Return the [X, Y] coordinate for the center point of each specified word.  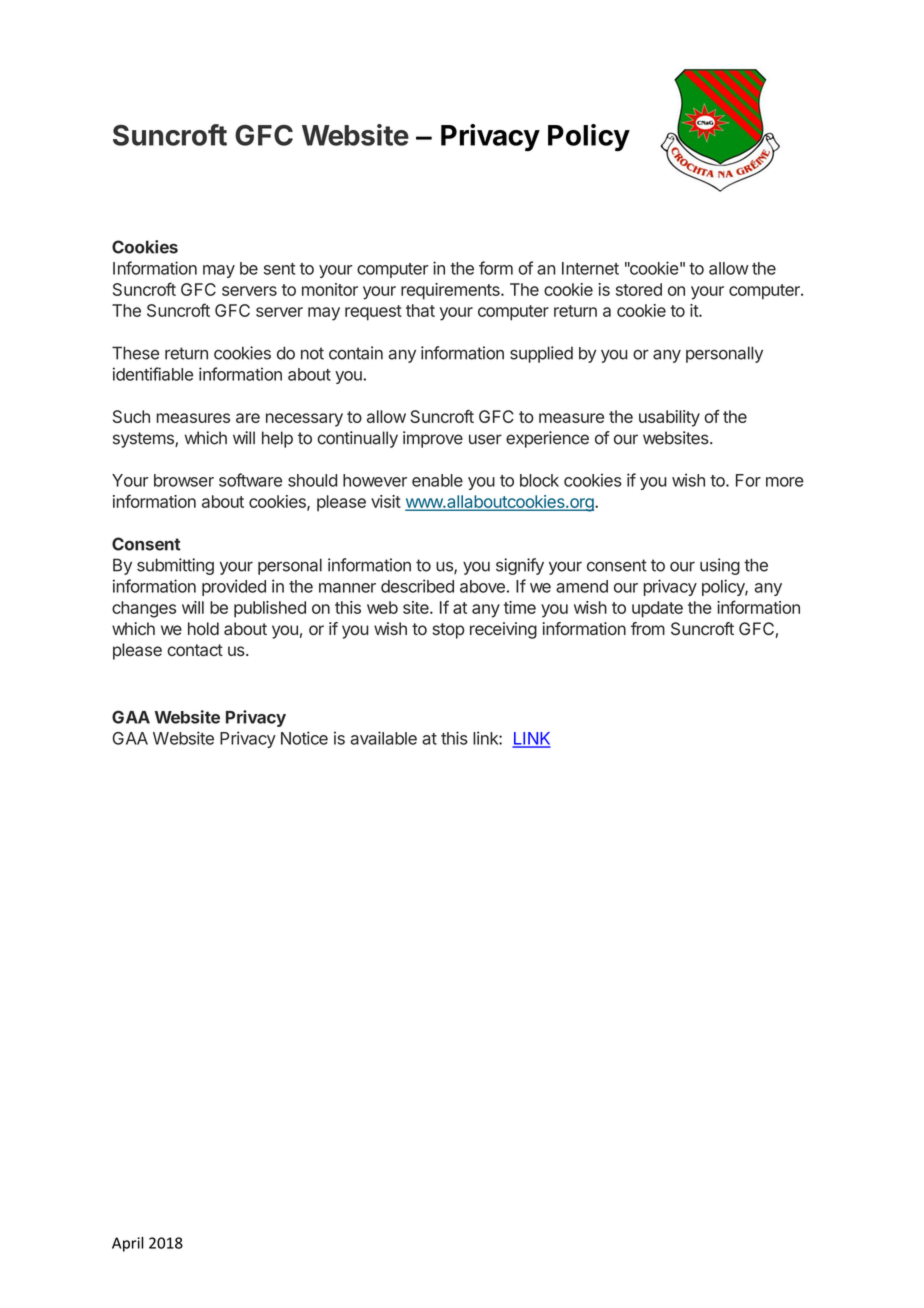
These [135, 353]
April [128, 1244]
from [648, 629]
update [657, 609]
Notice [304, 738]
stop [449, 631]
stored [639, 289]
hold [203, 628]
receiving [503, 630]
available [383, 738]
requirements [451, 291]
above [482, 586]
